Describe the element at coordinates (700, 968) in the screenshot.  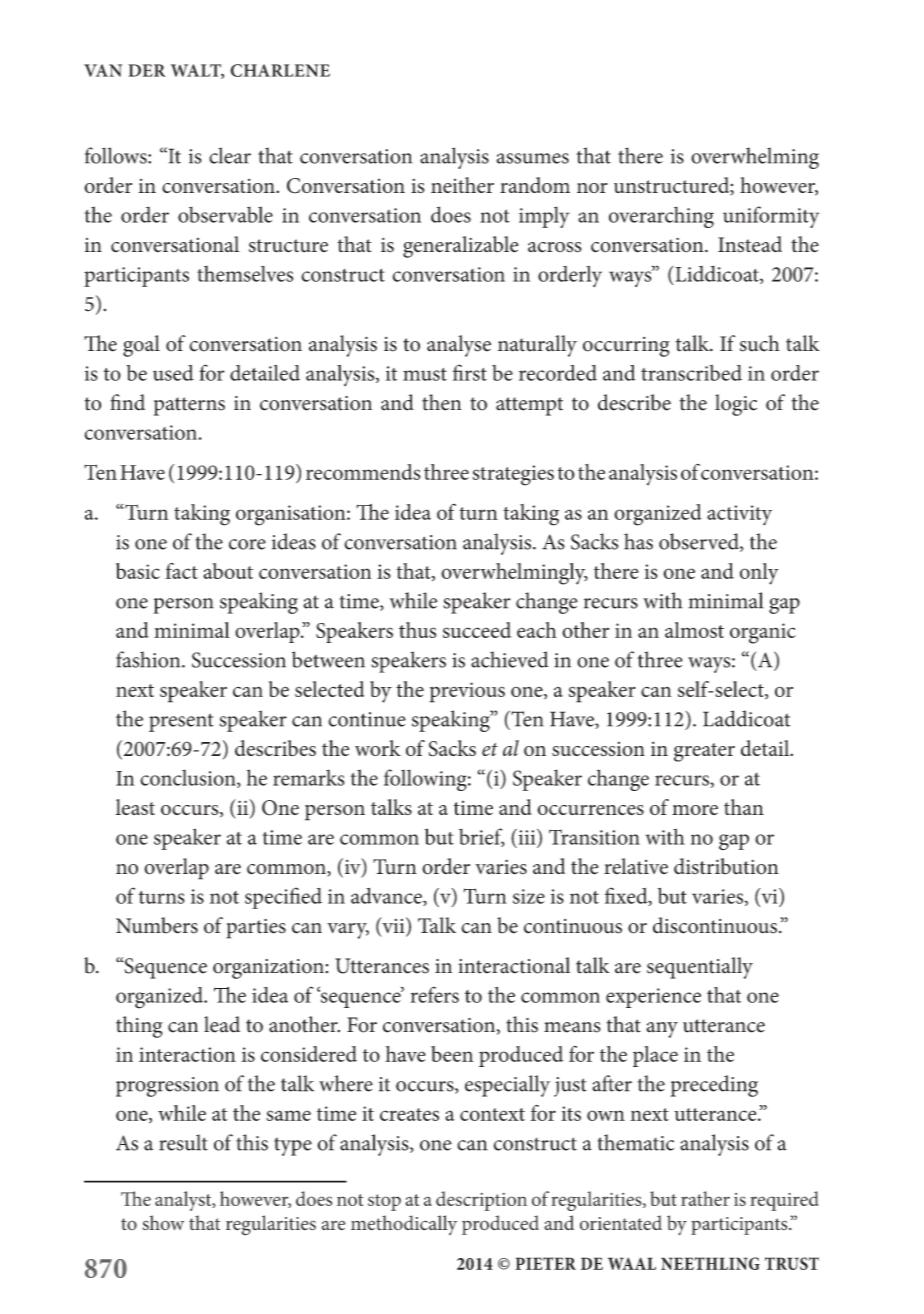
I see `sequentially` at that location.
